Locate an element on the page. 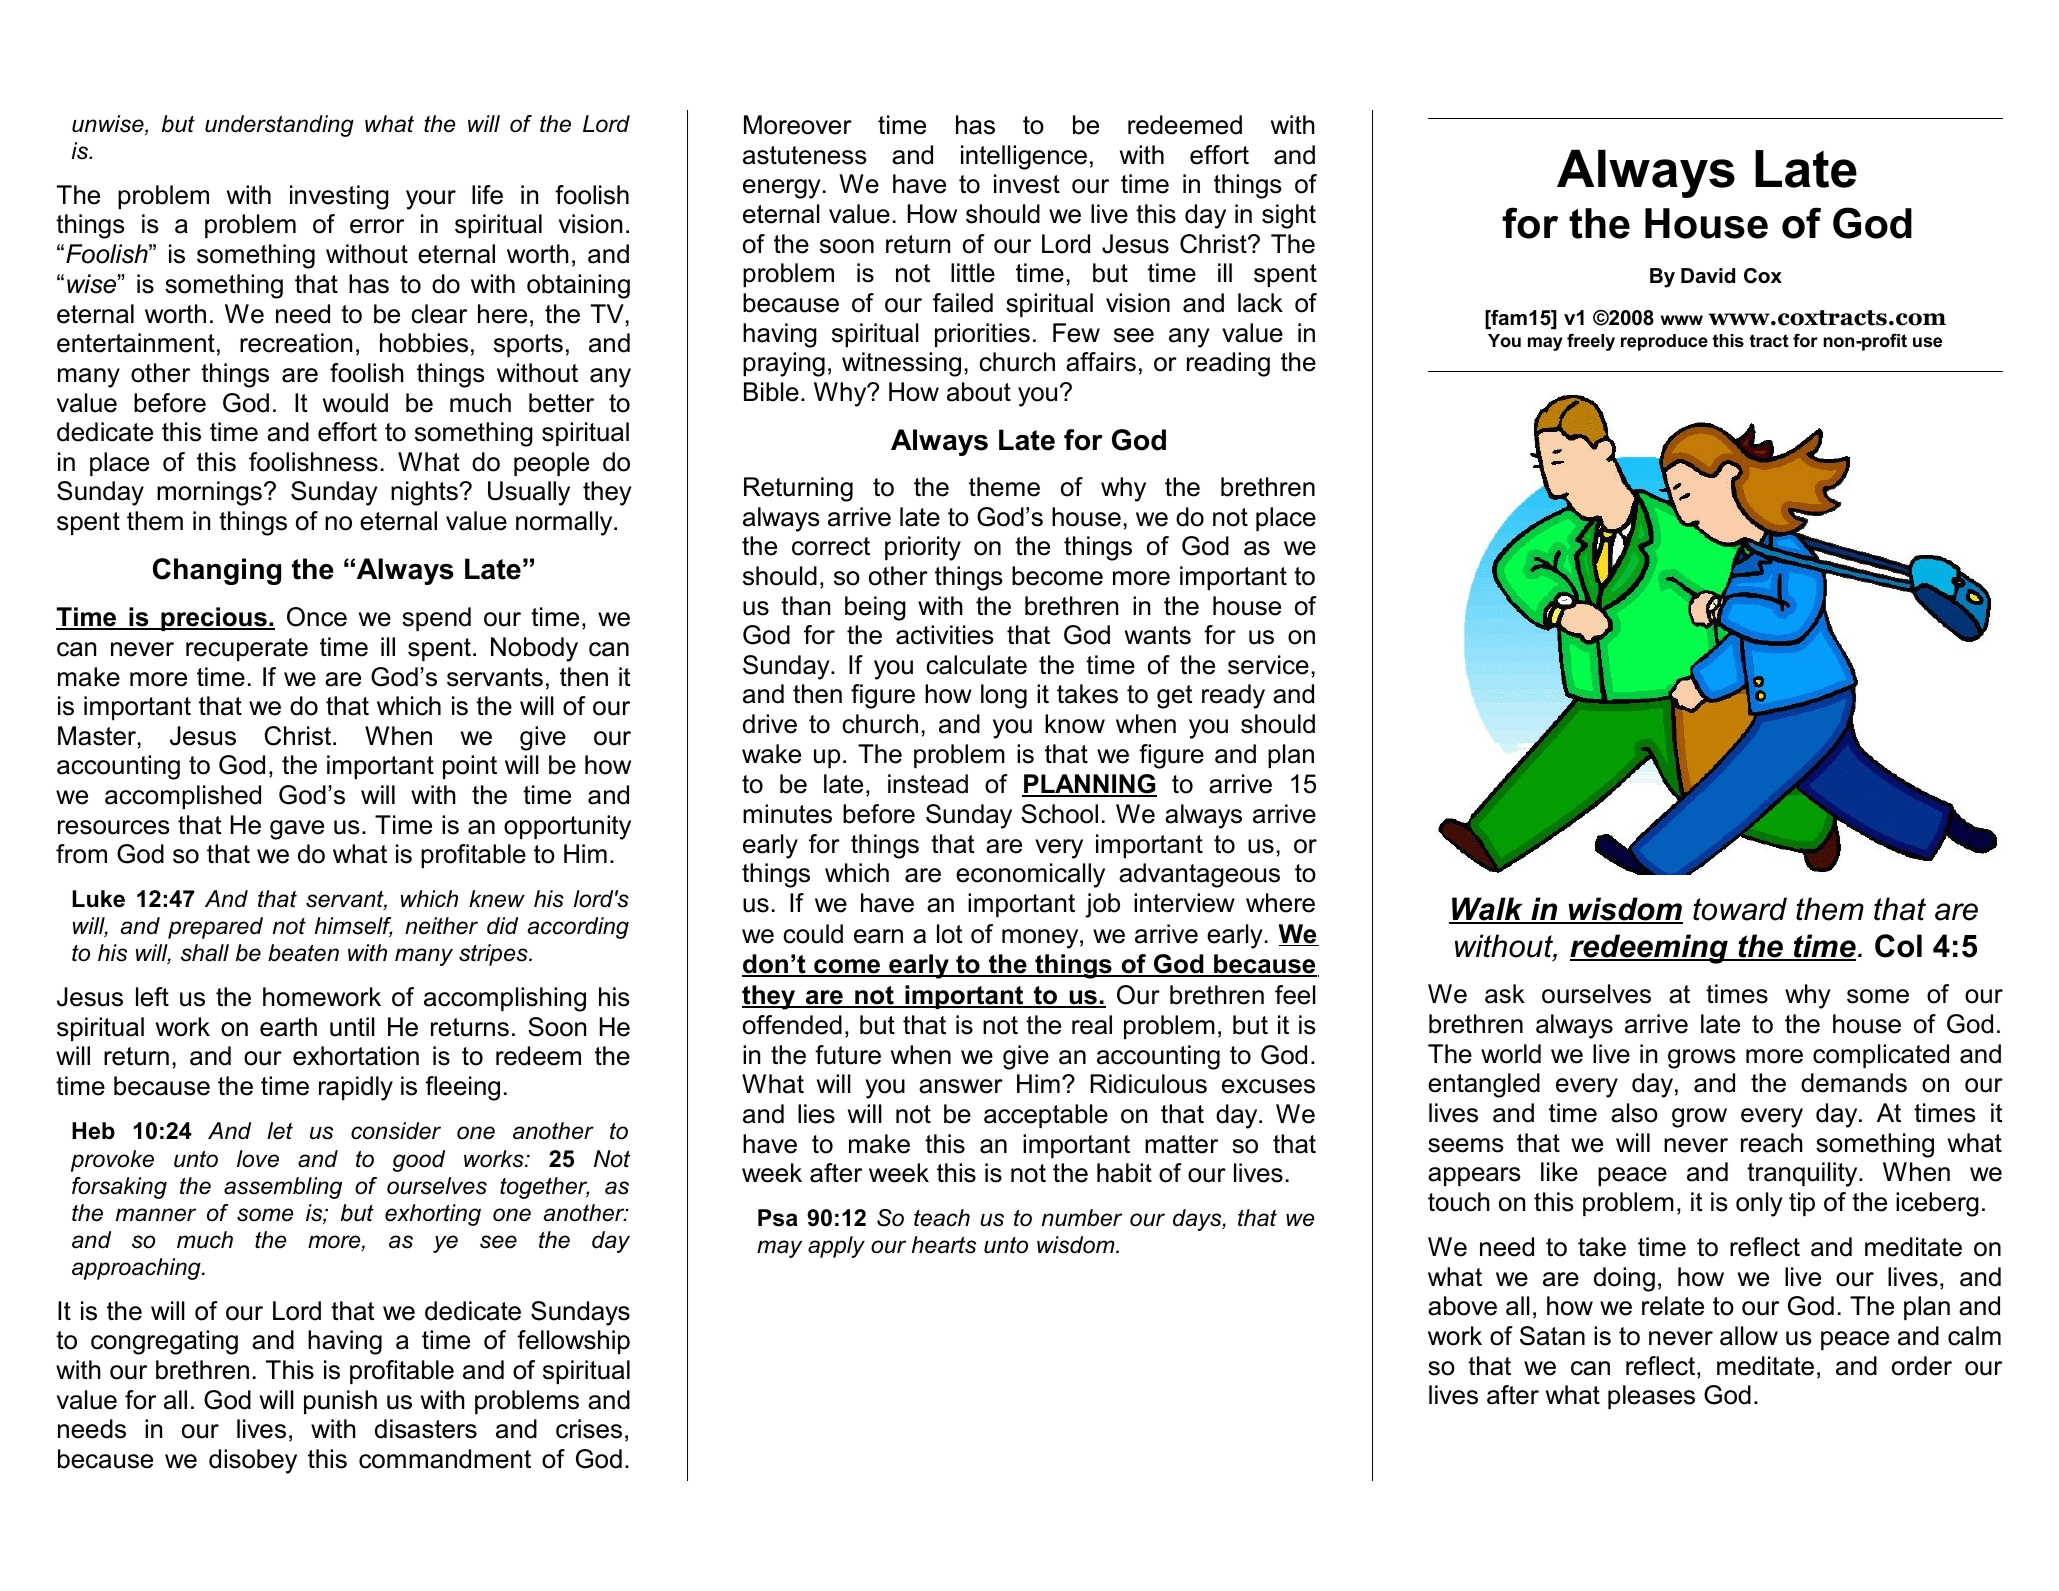 Image resolution: width=2059 pixels, height=1591 pixels. toward is located at coordinates (1740, 909).
